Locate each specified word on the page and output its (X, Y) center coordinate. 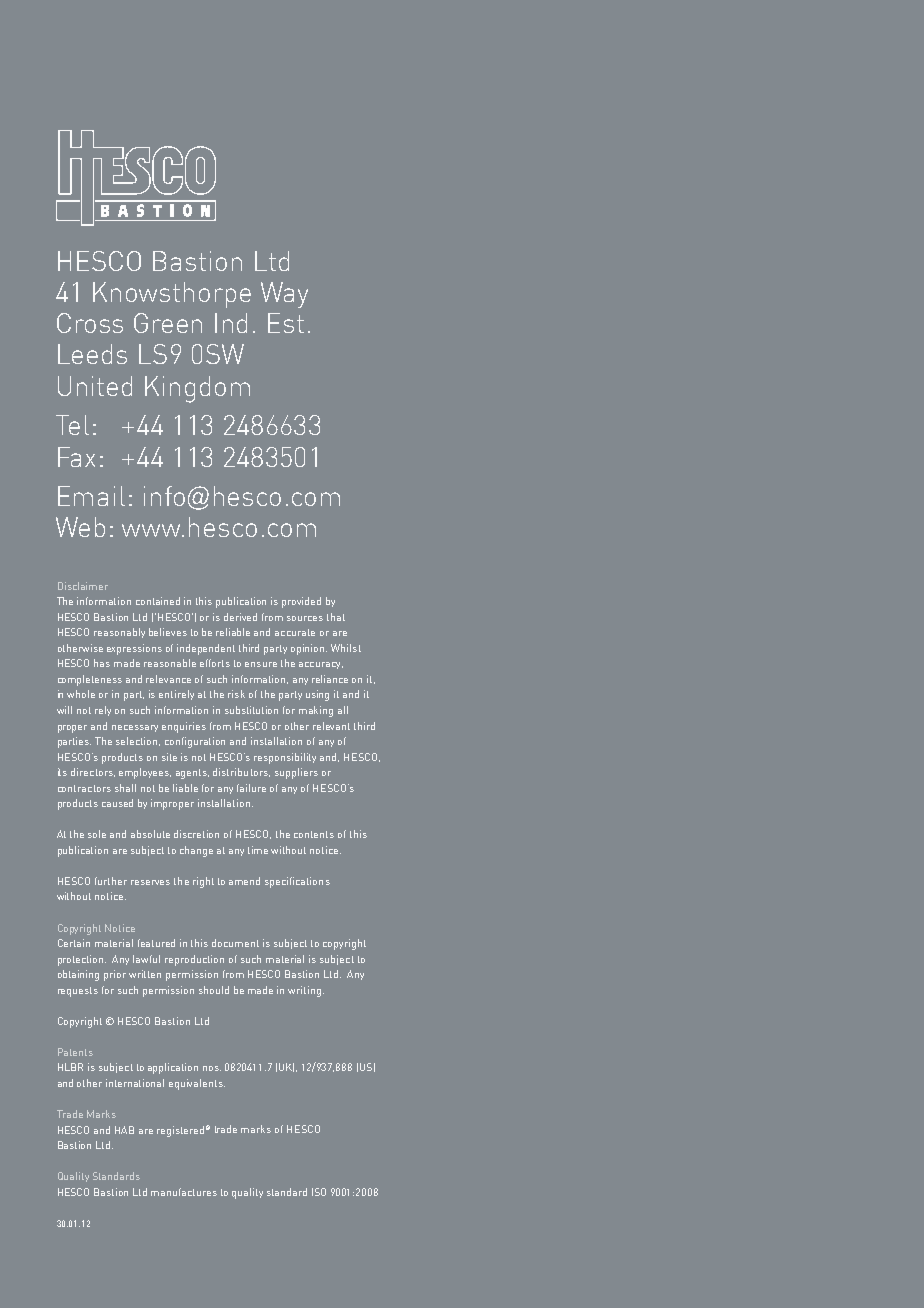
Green (168, 323)
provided (301, 602)
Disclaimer (83, 586)
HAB (124, 1130)
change (196, 851)
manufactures (184, 1192)
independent (206, 649)
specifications (297, 882)
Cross (90, 323)
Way (284, 295)
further (111, 881)
